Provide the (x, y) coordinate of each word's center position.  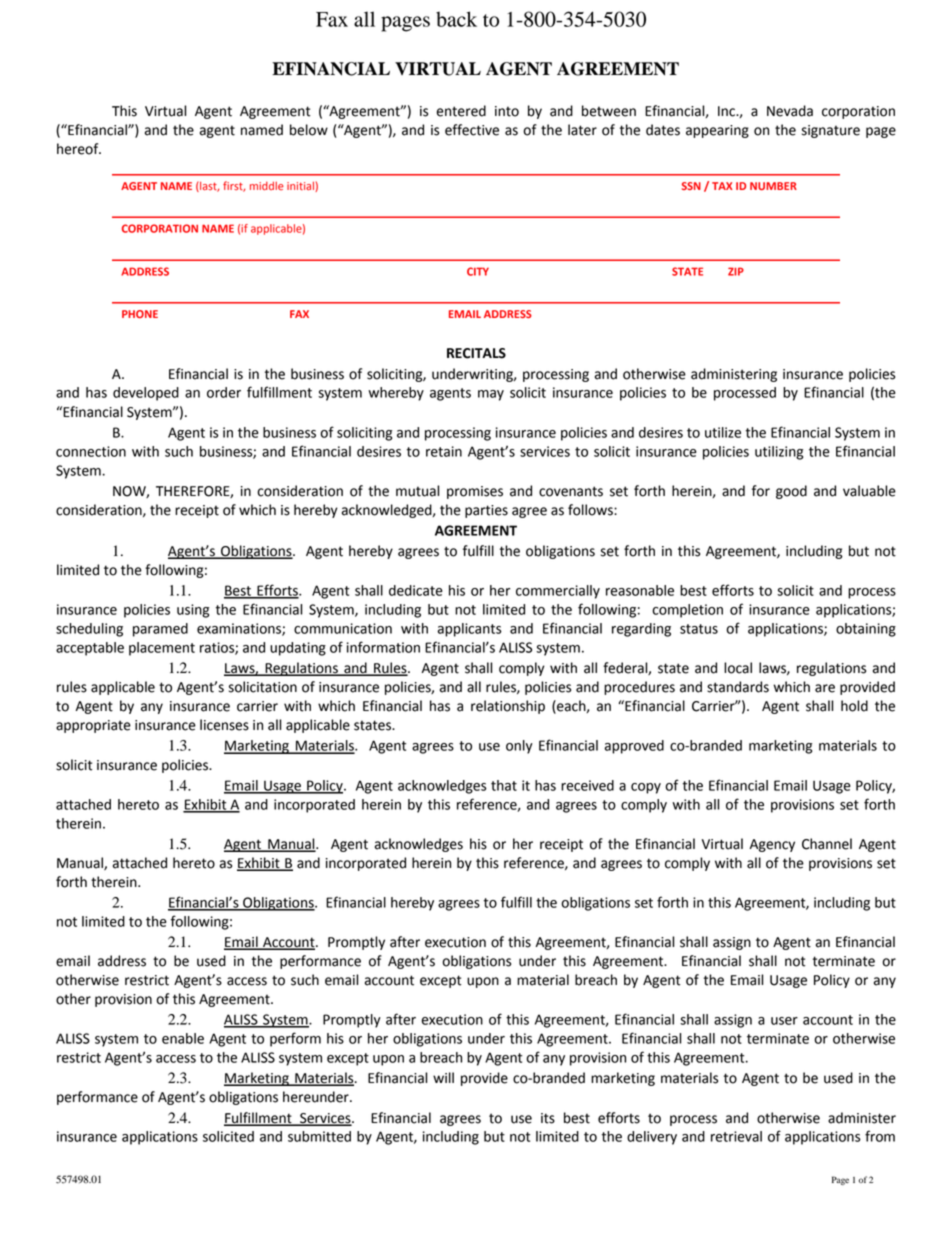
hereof (79, 149)
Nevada (790, 111)
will (443, 1077)
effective (472, 130)
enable (183, 1038)
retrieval (736, 1136)
